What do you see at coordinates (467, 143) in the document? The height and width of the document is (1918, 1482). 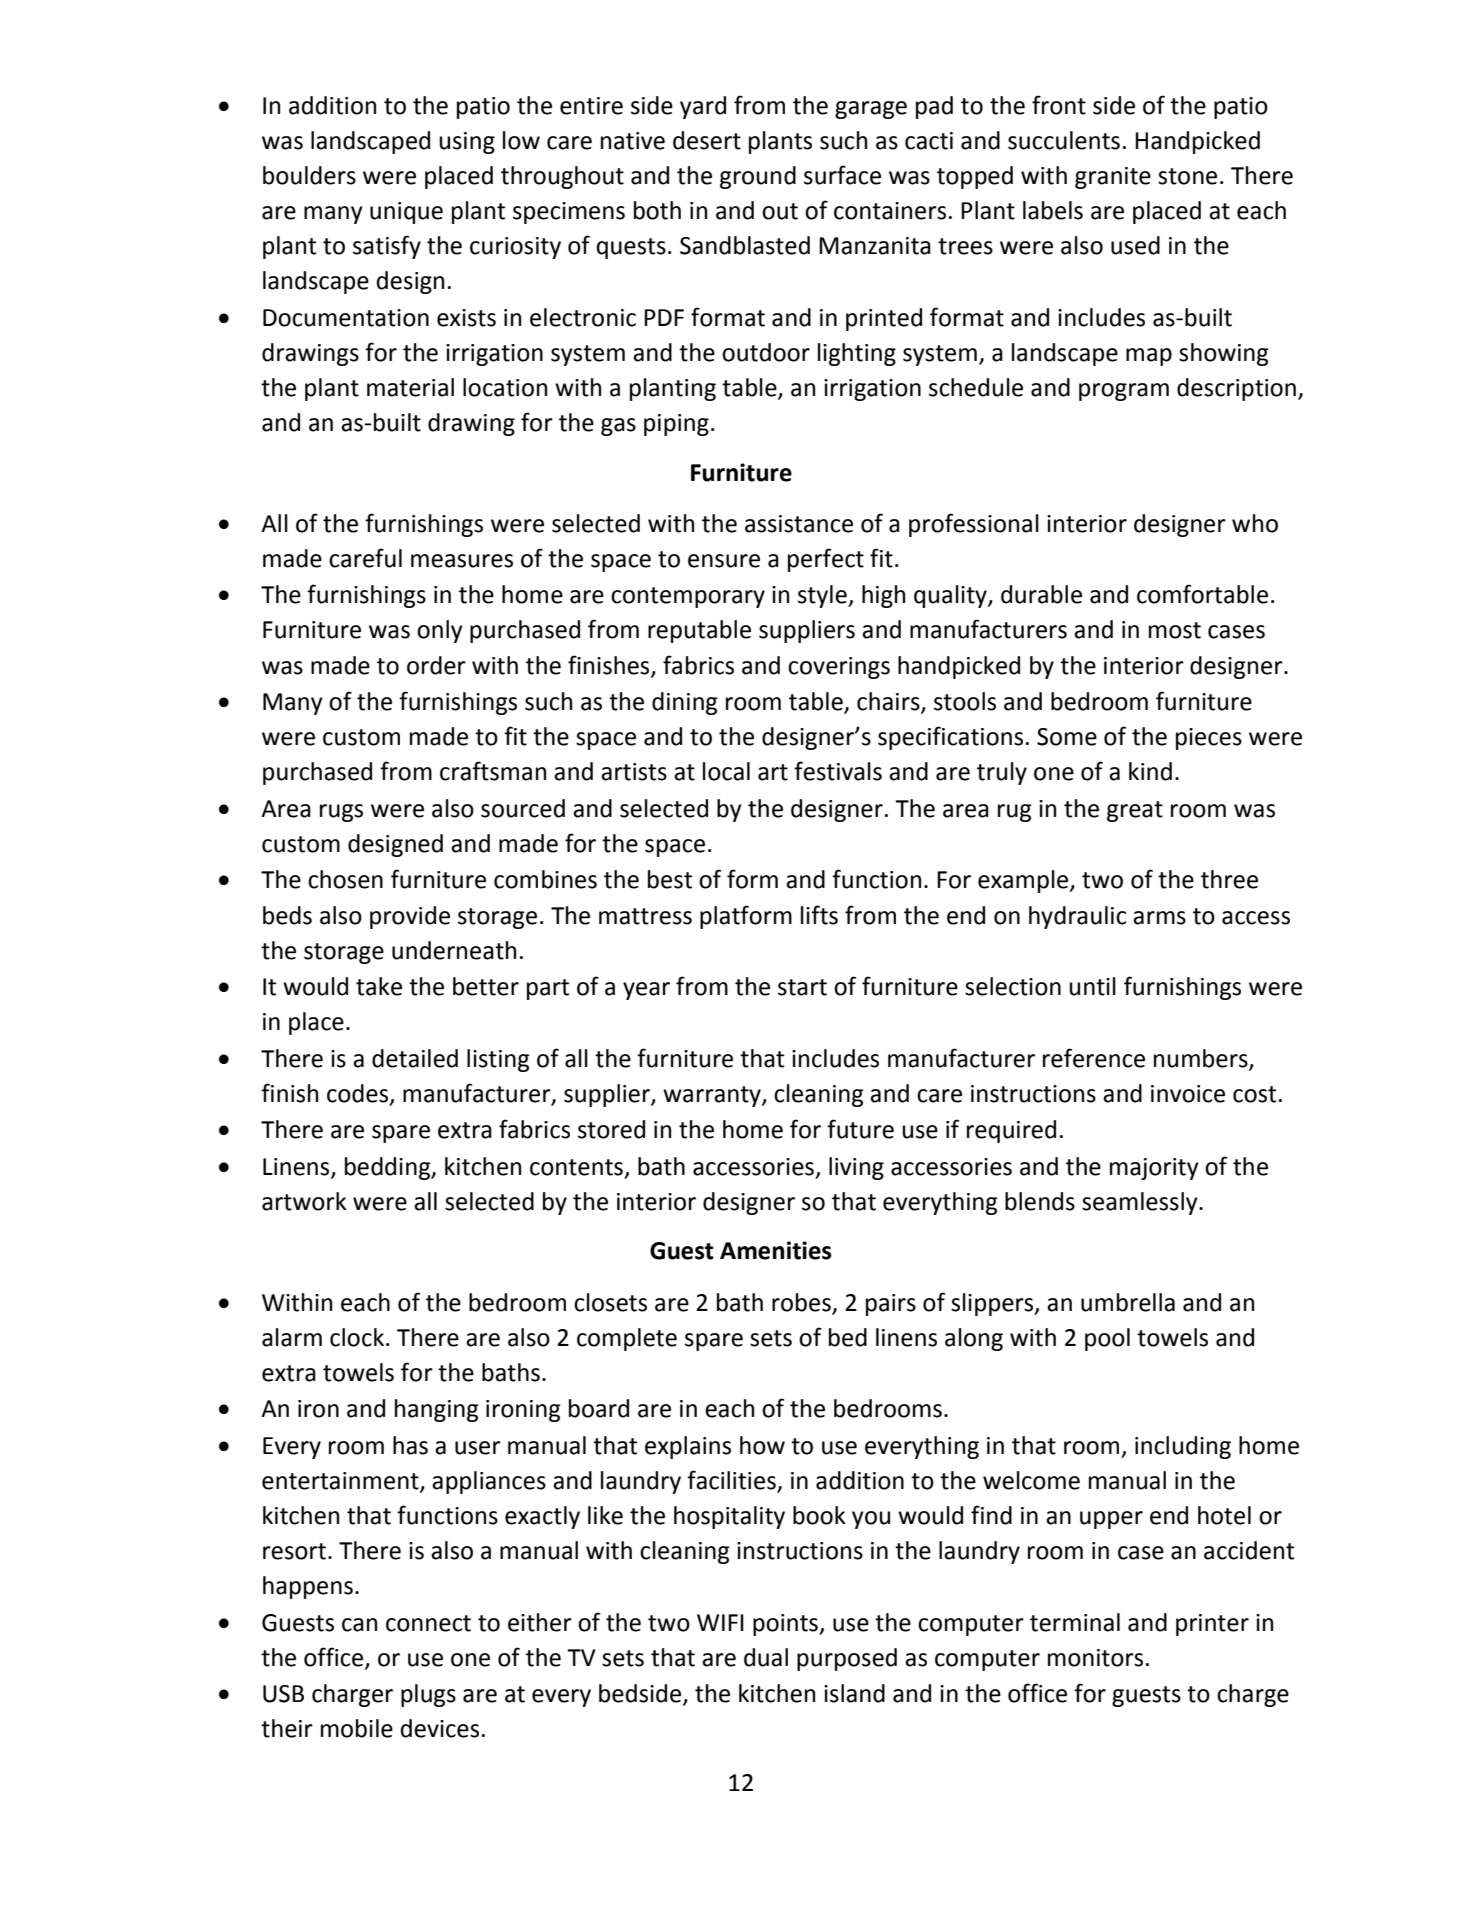 I see `using` at bounding box center [467, 143].
